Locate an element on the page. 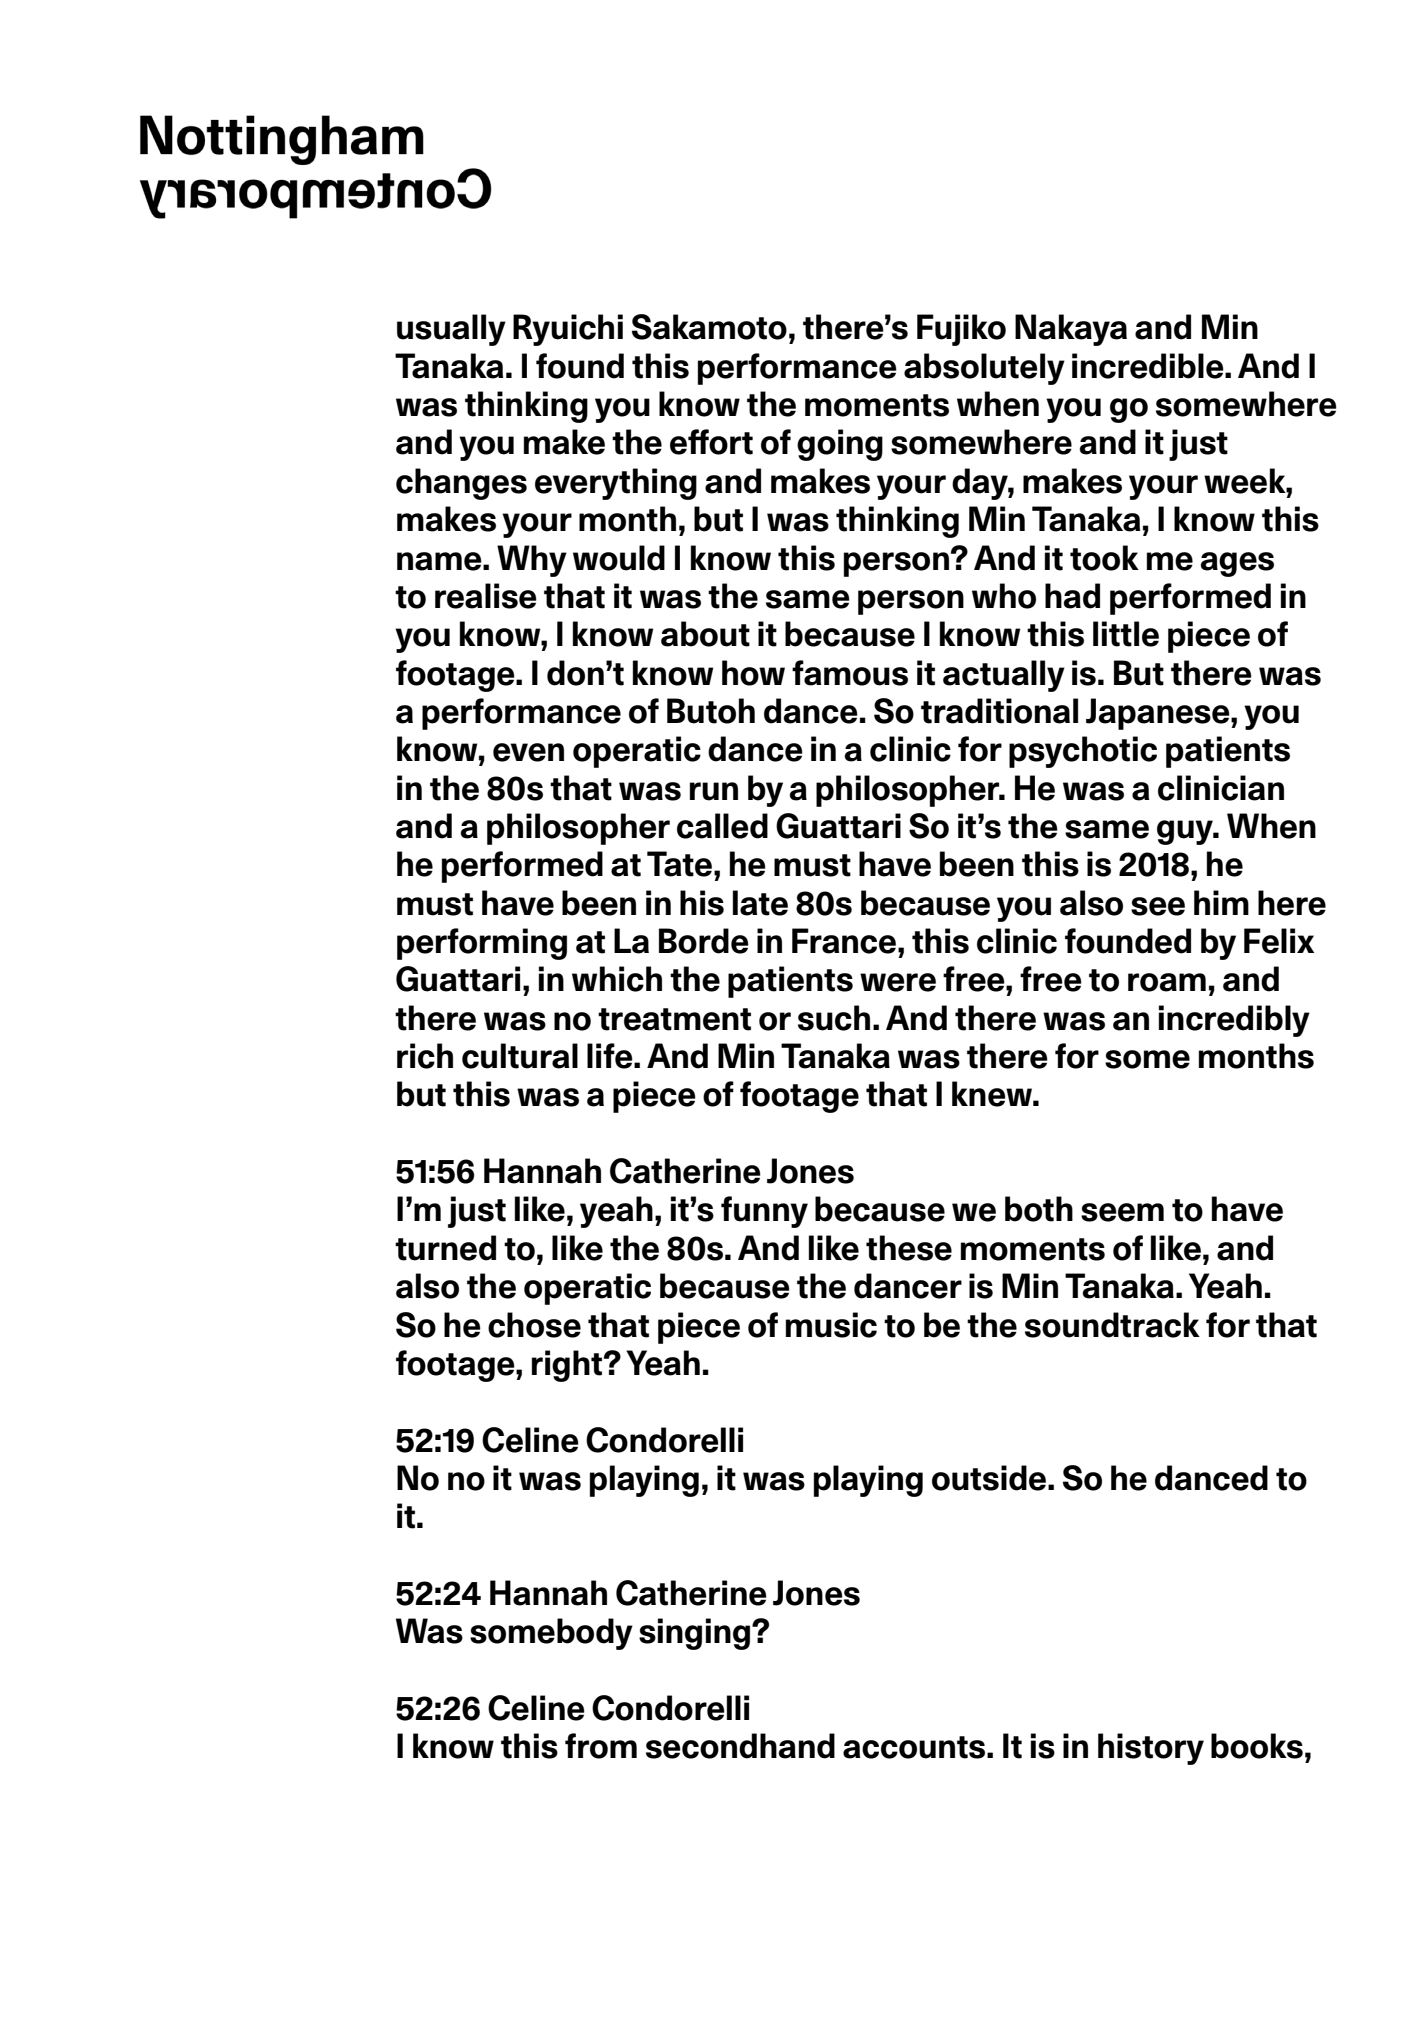  these is located at coordinates (909, 1248).
